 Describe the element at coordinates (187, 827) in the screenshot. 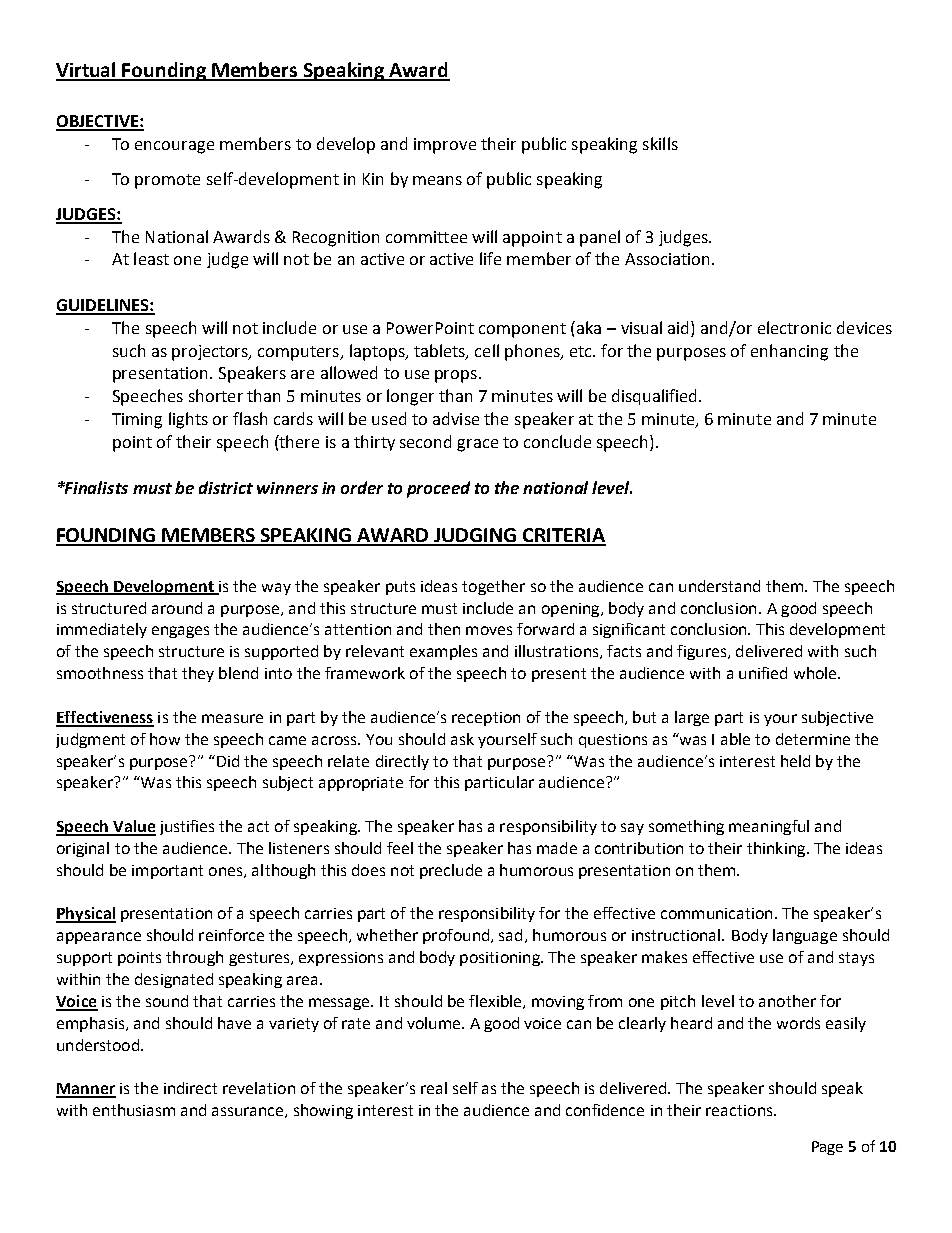

I see `justifies` at that location.
